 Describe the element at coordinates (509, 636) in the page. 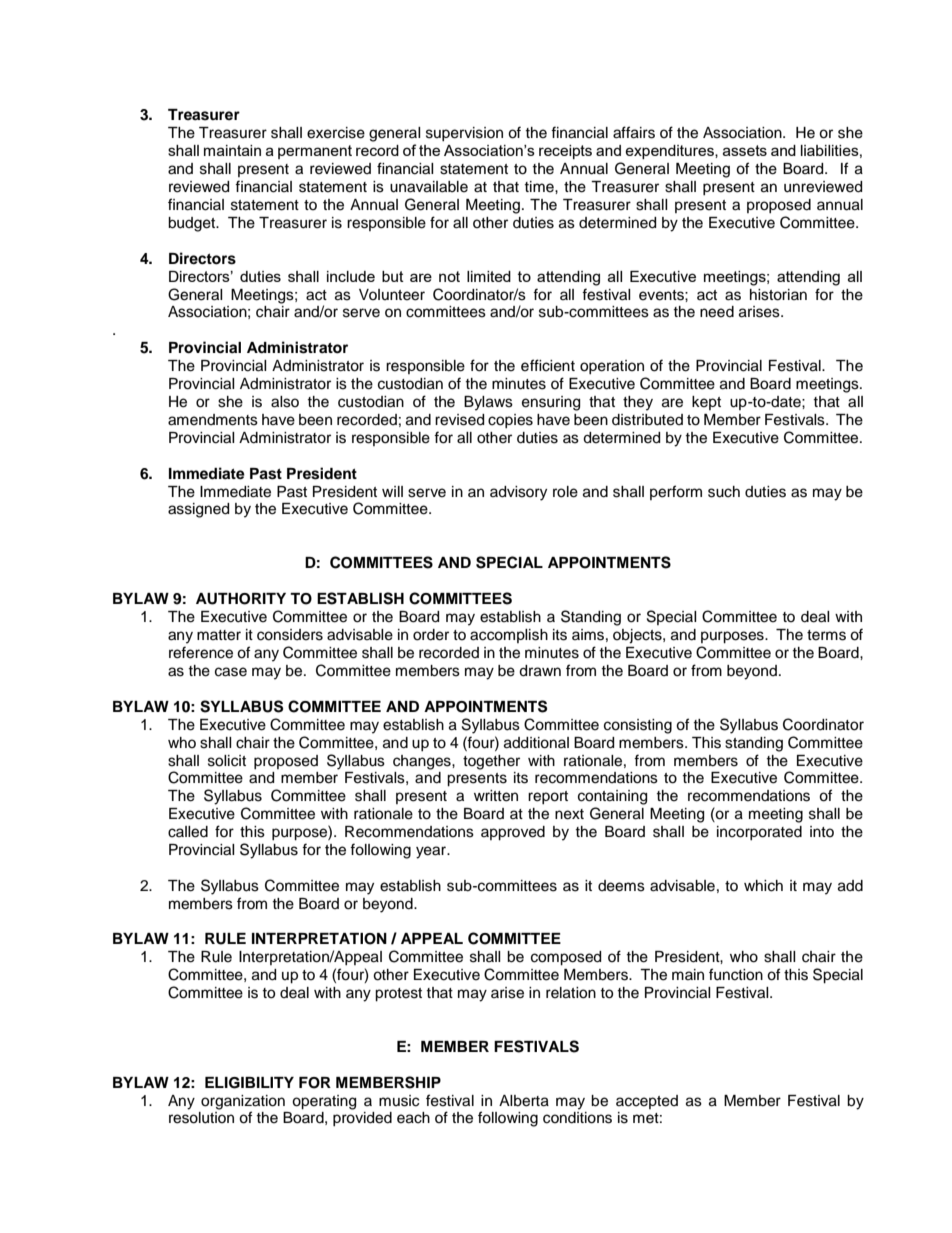

I see `accomplish` at that location.
